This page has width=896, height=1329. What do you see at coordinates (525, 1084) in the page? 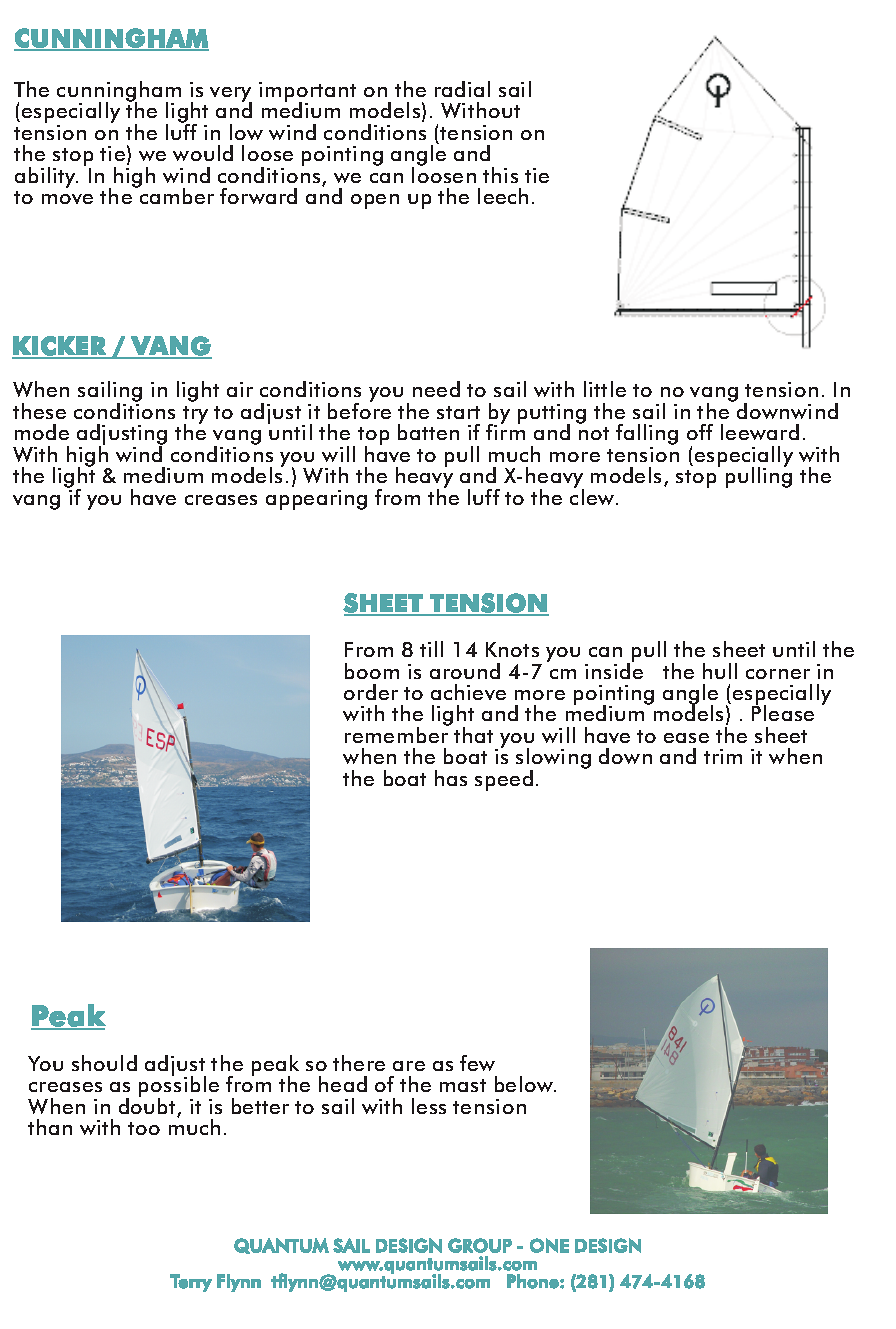
I see `below` at bounding box center [525, 1084].
